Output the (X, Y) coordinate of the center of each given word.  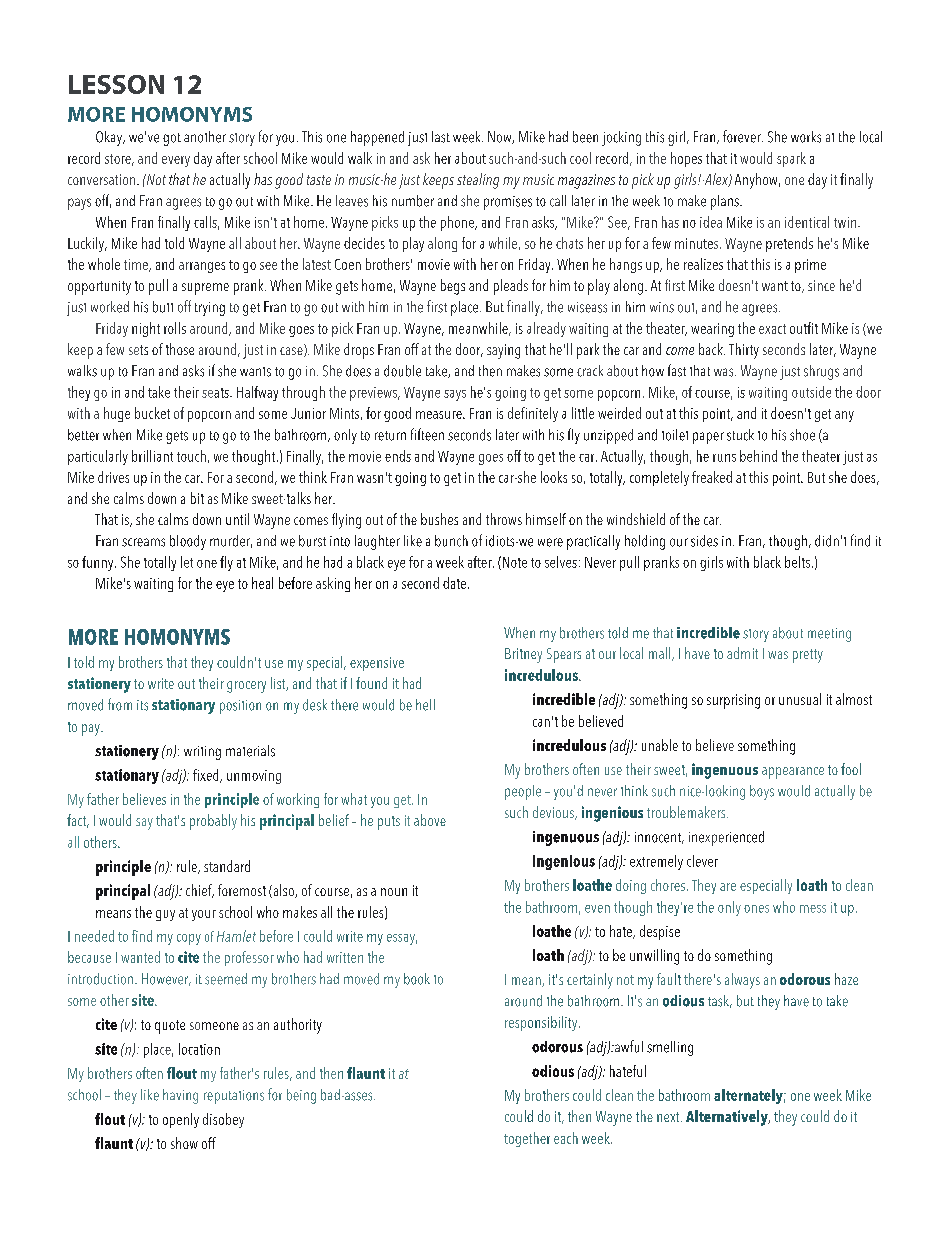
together (527, 1139)
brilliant (152, 456)
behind (758, 456)
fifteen (427, 434)
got (172, 139)
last (441, 137)
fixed (207, 776)
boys (762, 792)
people (523, 792)
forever (743, 136)
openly (181, 1120)
